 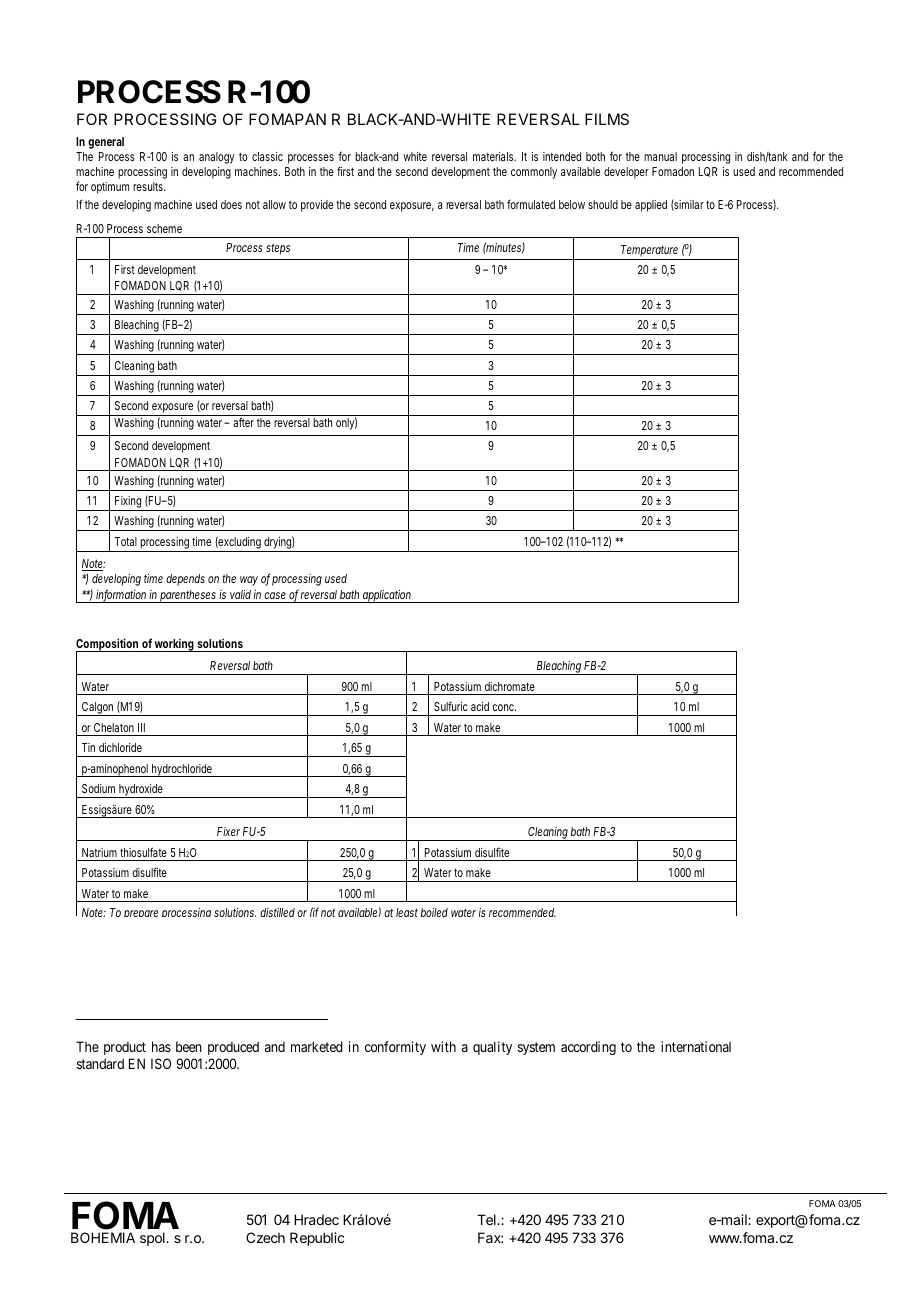 I want to click on results, so click(x=149, y=186).
